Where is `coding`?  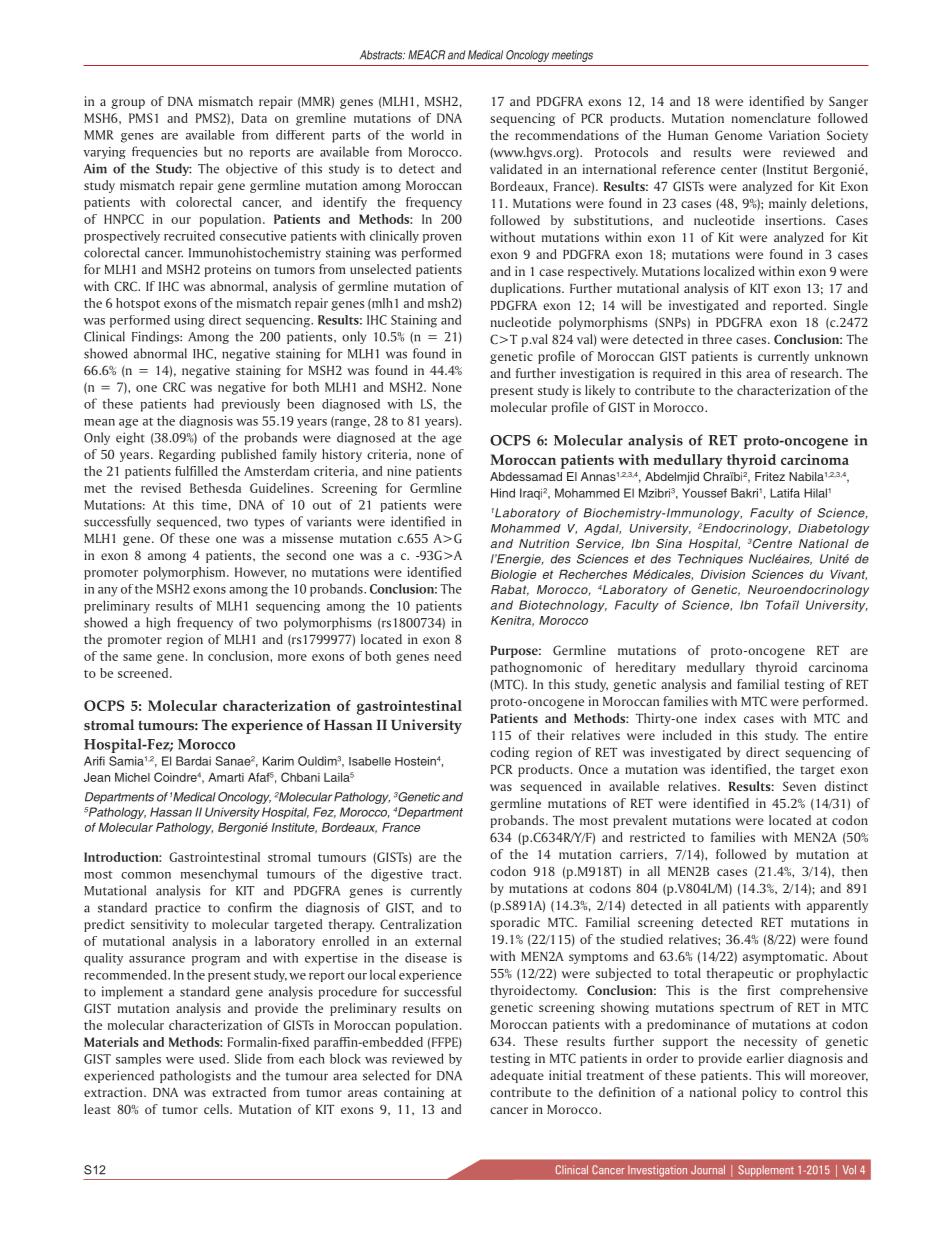
coding is located at coordinates (509, 753).
